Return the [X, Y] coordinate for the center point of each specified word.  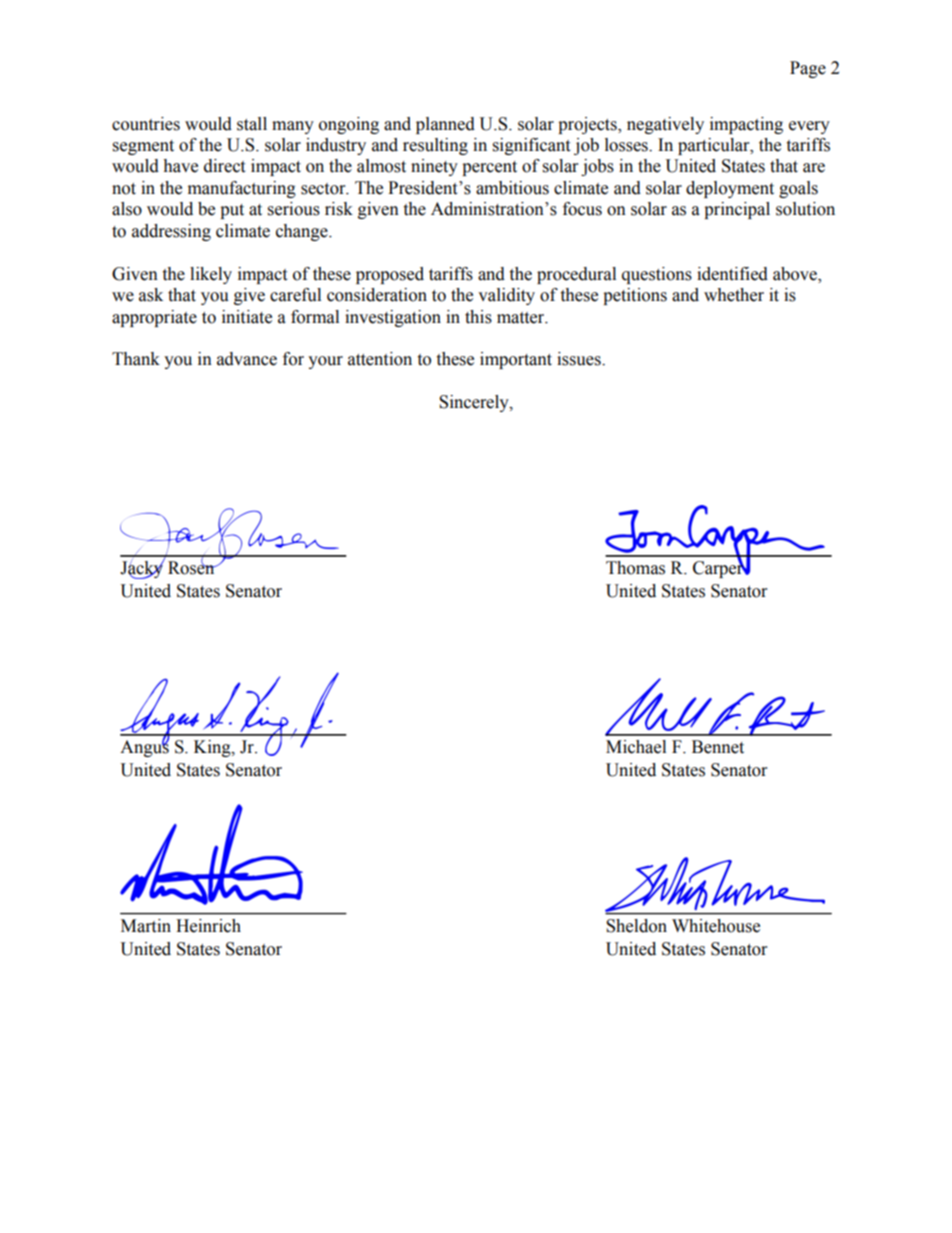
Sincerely [475, 403]
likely [211, 275]
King [213, 748]
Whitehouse [716, 926]
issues [580, 359]
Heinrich [208, 926]
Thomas [635, 568]
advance [247, 359]
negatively [665, 125]
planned [445, 125]
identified [732, 274]
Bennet [718, 747]
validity [506, 296]
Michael [636, 747]
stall [252, 124]
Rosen [192, 567]
